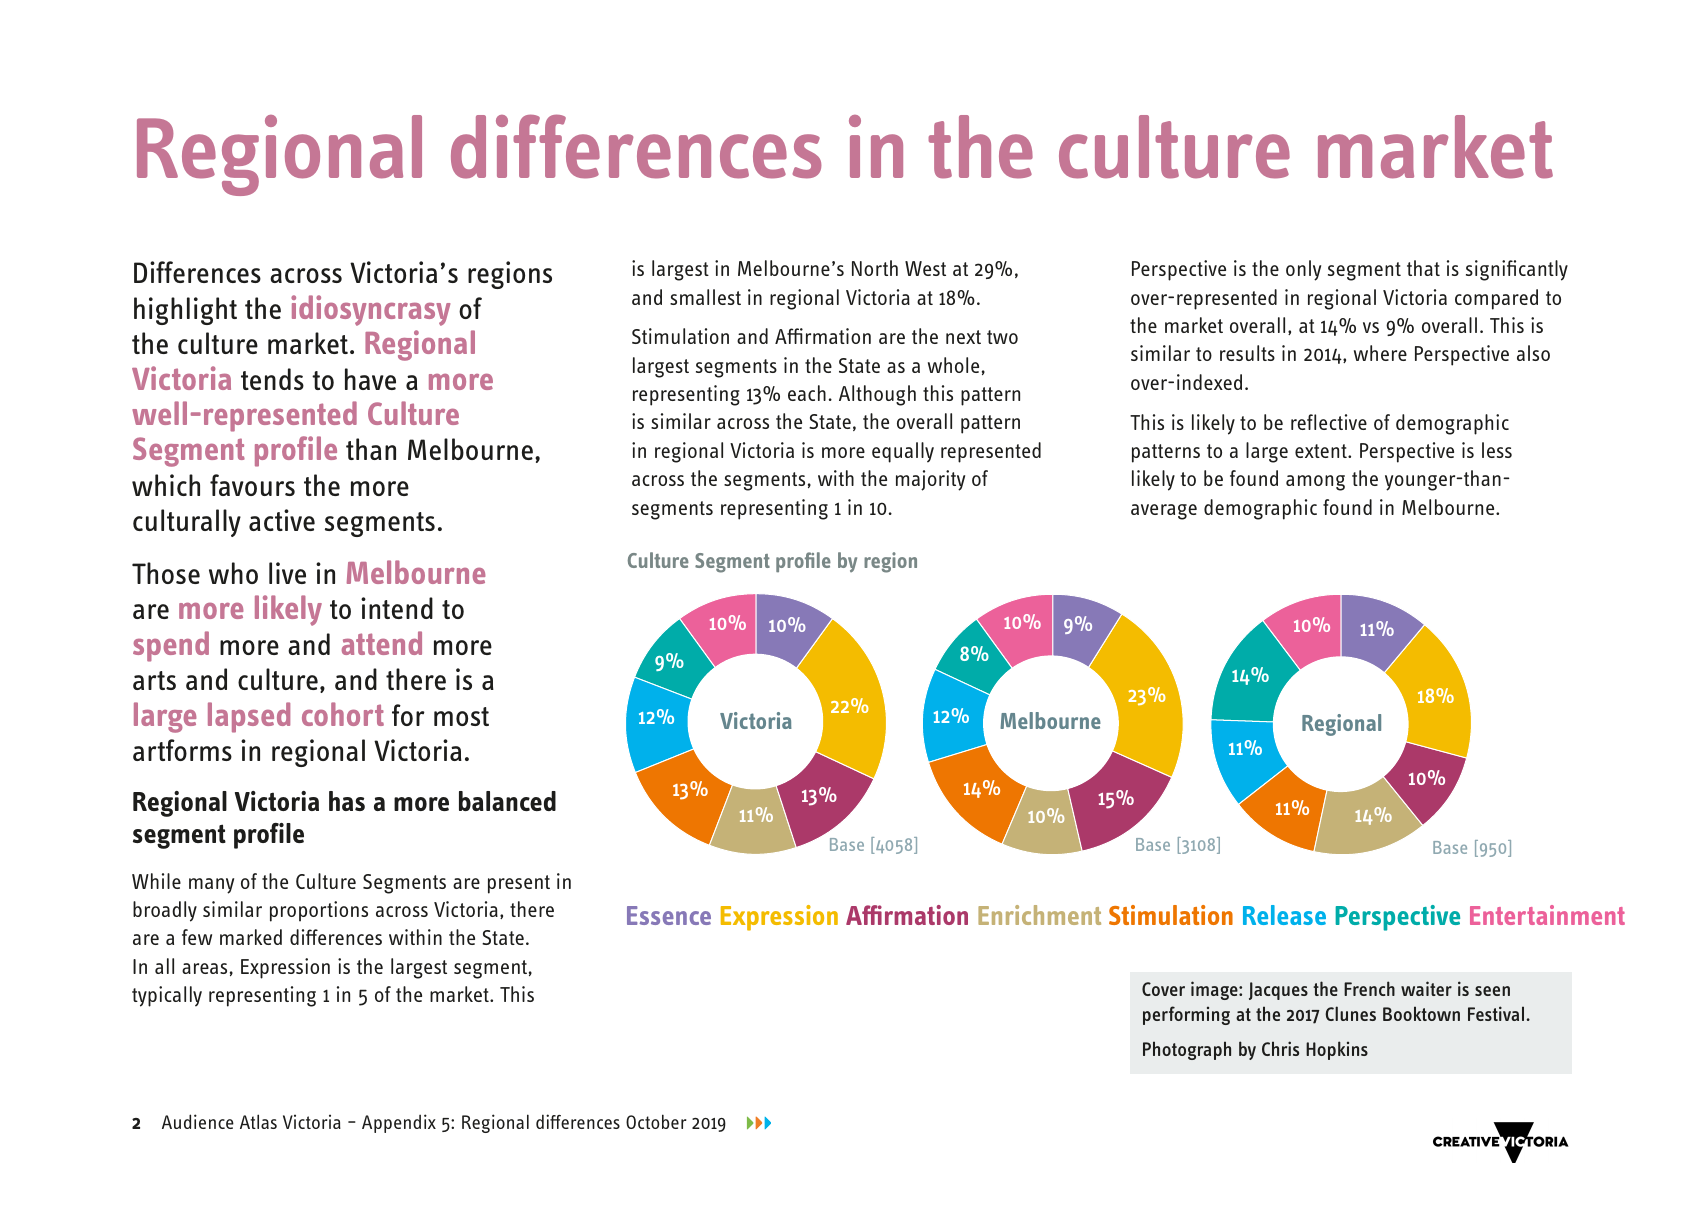 The height and width of the screenshot is (1205, 1704). Describe the element at coordinates (347, 801) in the screenshot. I see `has` at that location.
